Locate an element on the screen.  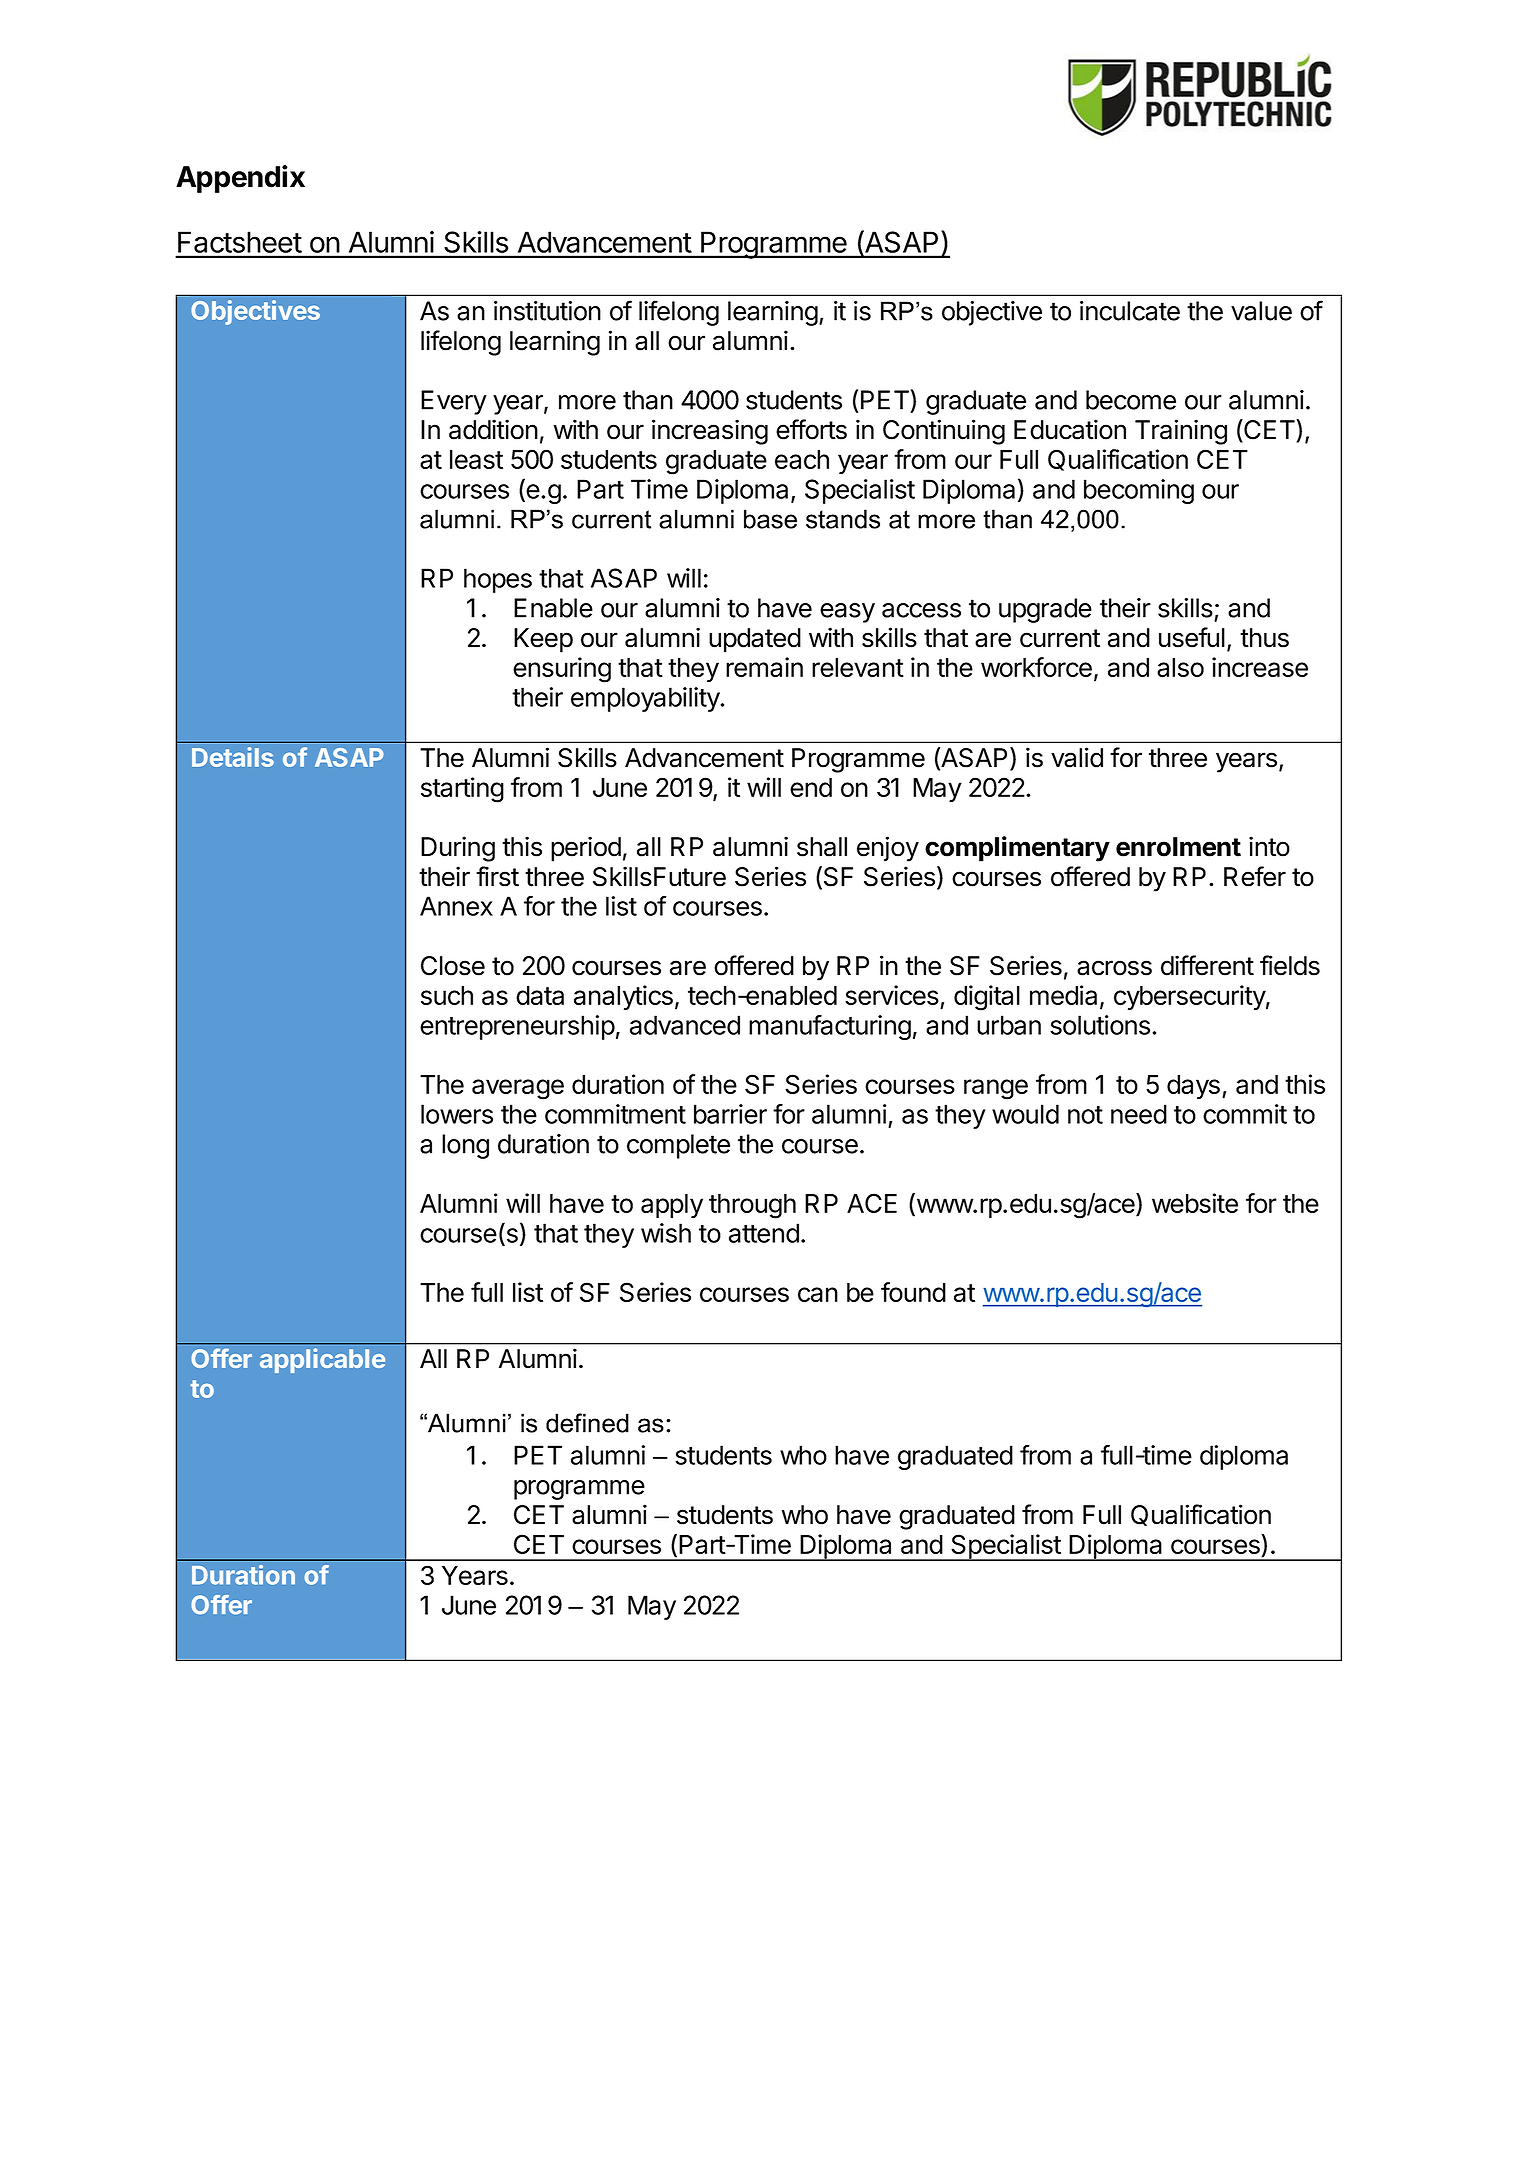
inculcate is located at coordinates (1130, 311).
